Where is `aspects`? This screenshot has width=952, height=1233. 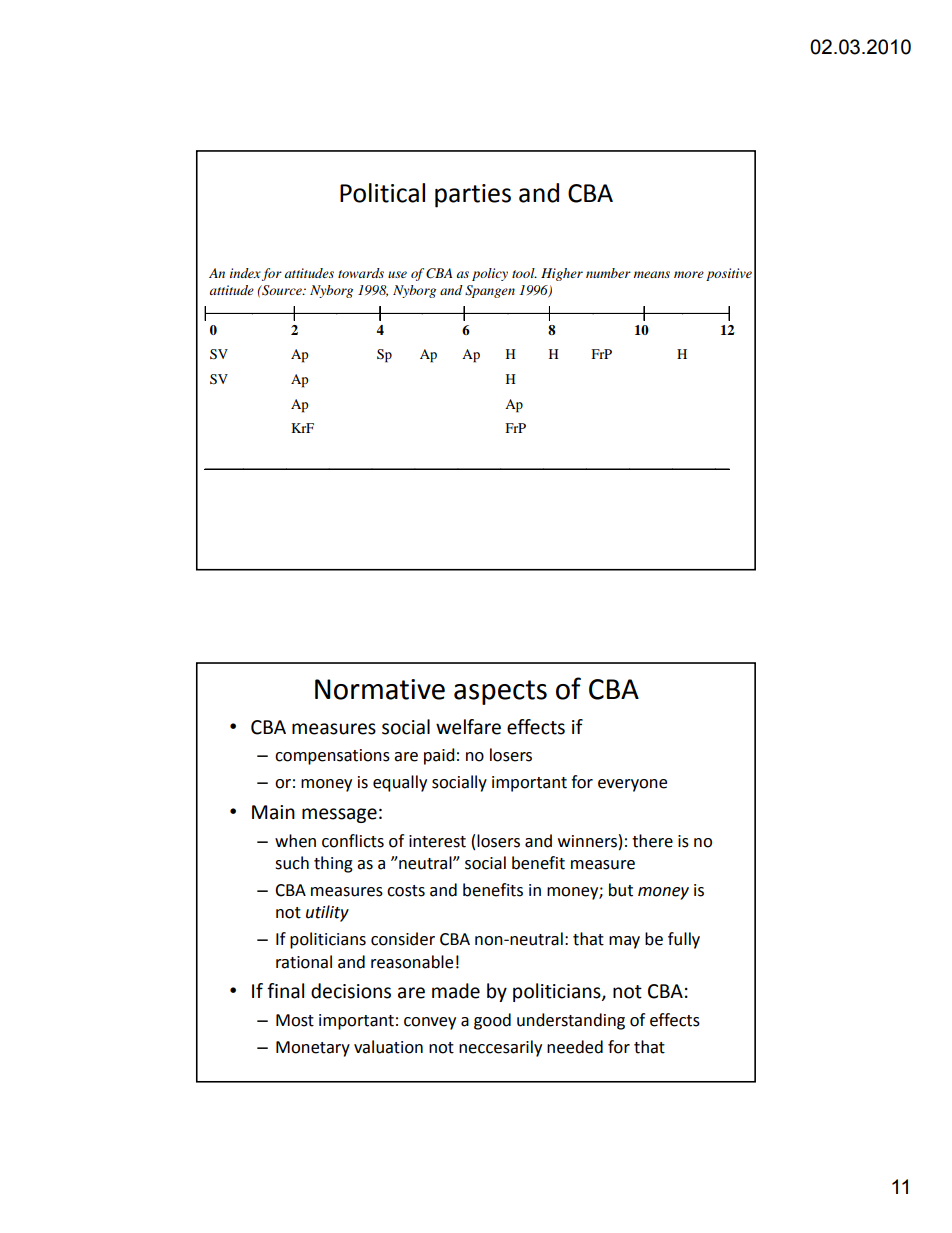
aspects is located at coordinates (500, 692).
